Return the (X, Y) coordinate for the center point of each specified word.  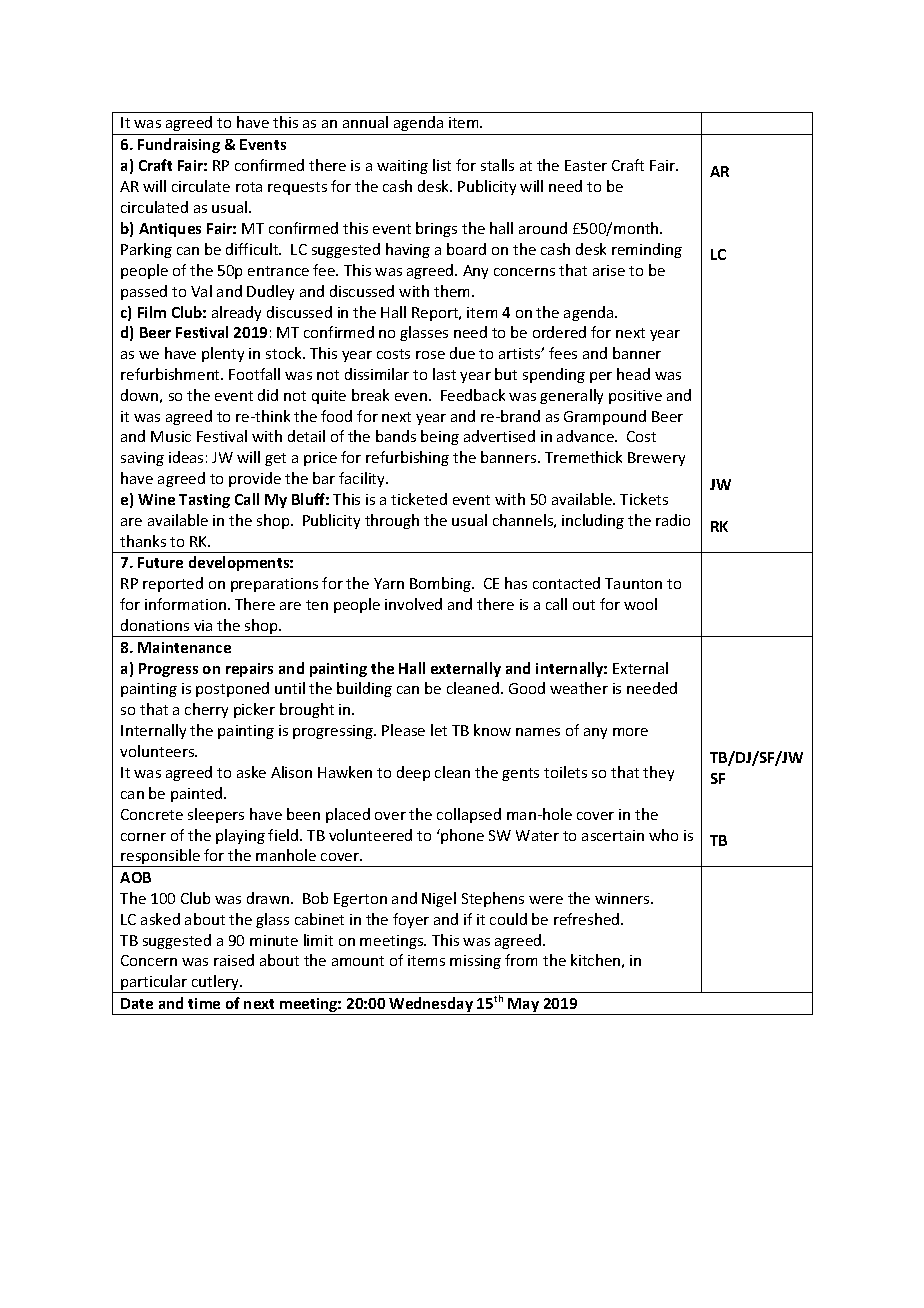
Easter (586, 165)
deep (413, 773)
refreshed (588, 919)
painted (198, 794)
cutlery (216, 984)
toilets (565, 772)
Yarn (389, 583)
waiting (402, 167)
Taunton (633, 583)
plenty (223, 354)
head (633, 374)
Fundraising (179, 145)
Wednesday (431, 1006)
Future (160, 562)
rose (430, 355)
